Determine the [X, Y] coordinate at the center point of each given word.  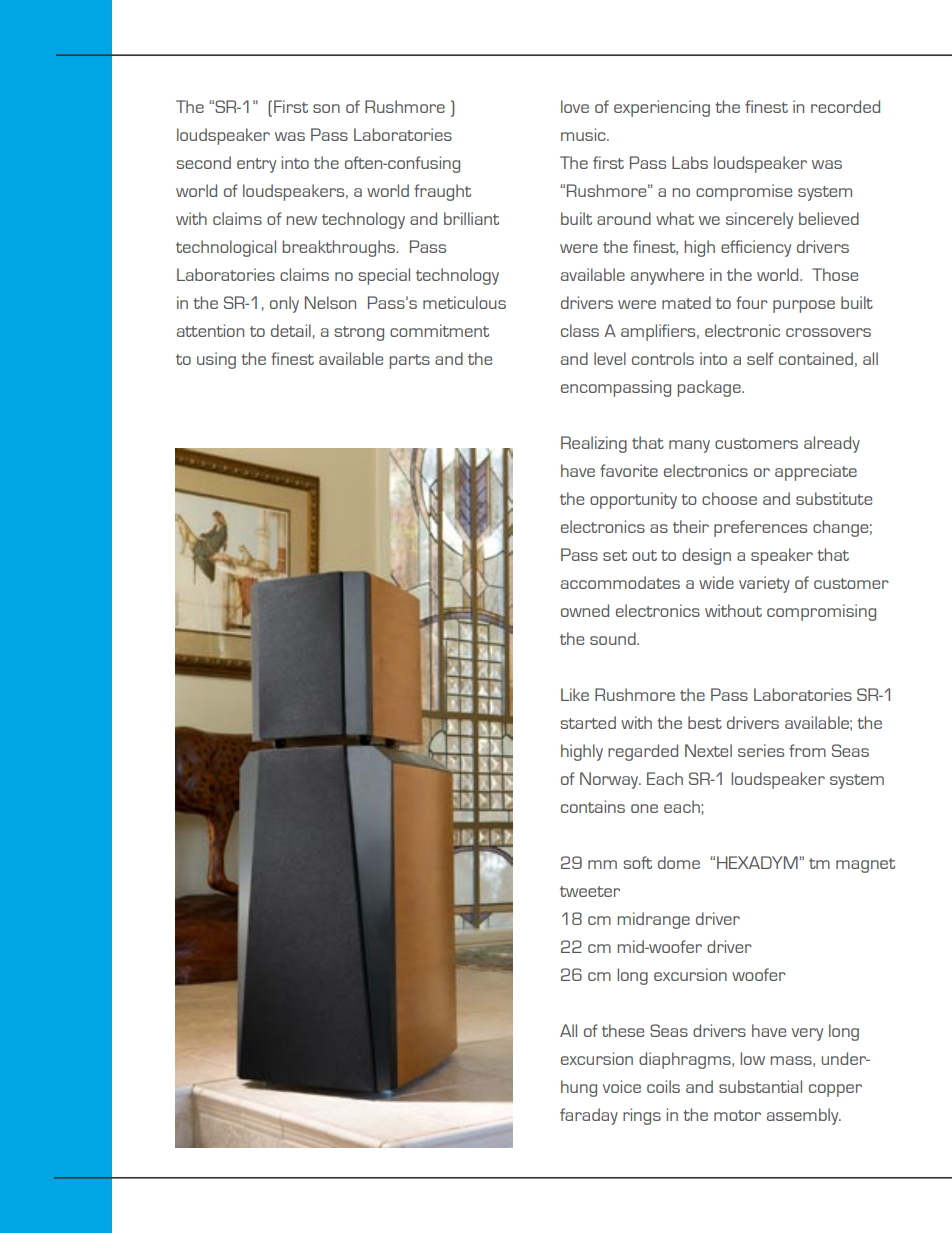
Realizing [594, 444]
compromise [744, 192]
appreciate [816, 472]
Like [575, 694]
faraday [589, 1116]
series [761, 750]
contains [593, 806]
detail [291, 330]
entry [256, 165]
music [584, 134]
